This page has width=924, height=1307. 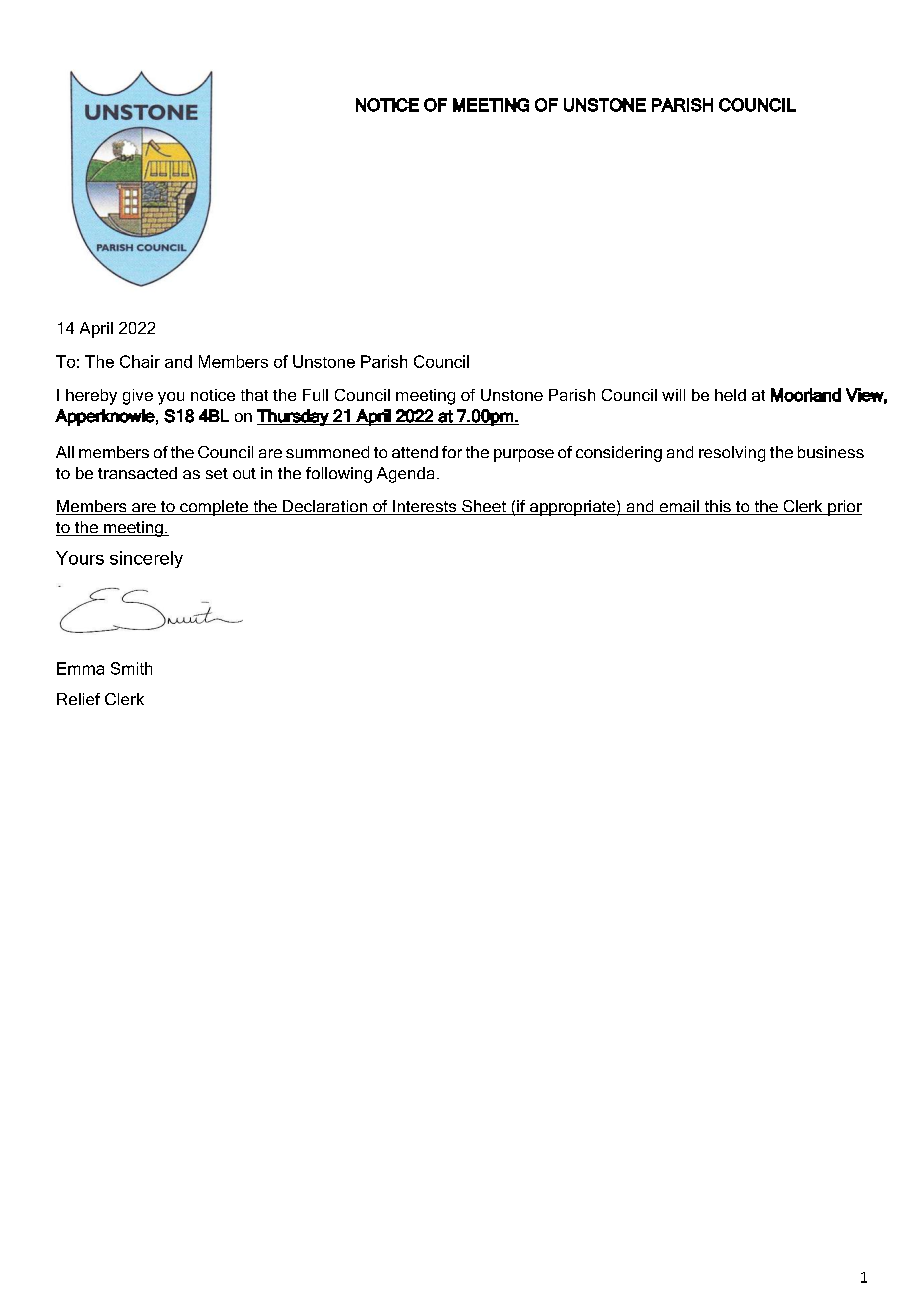 I want to click on resolving, so click(x=732, y=454).
